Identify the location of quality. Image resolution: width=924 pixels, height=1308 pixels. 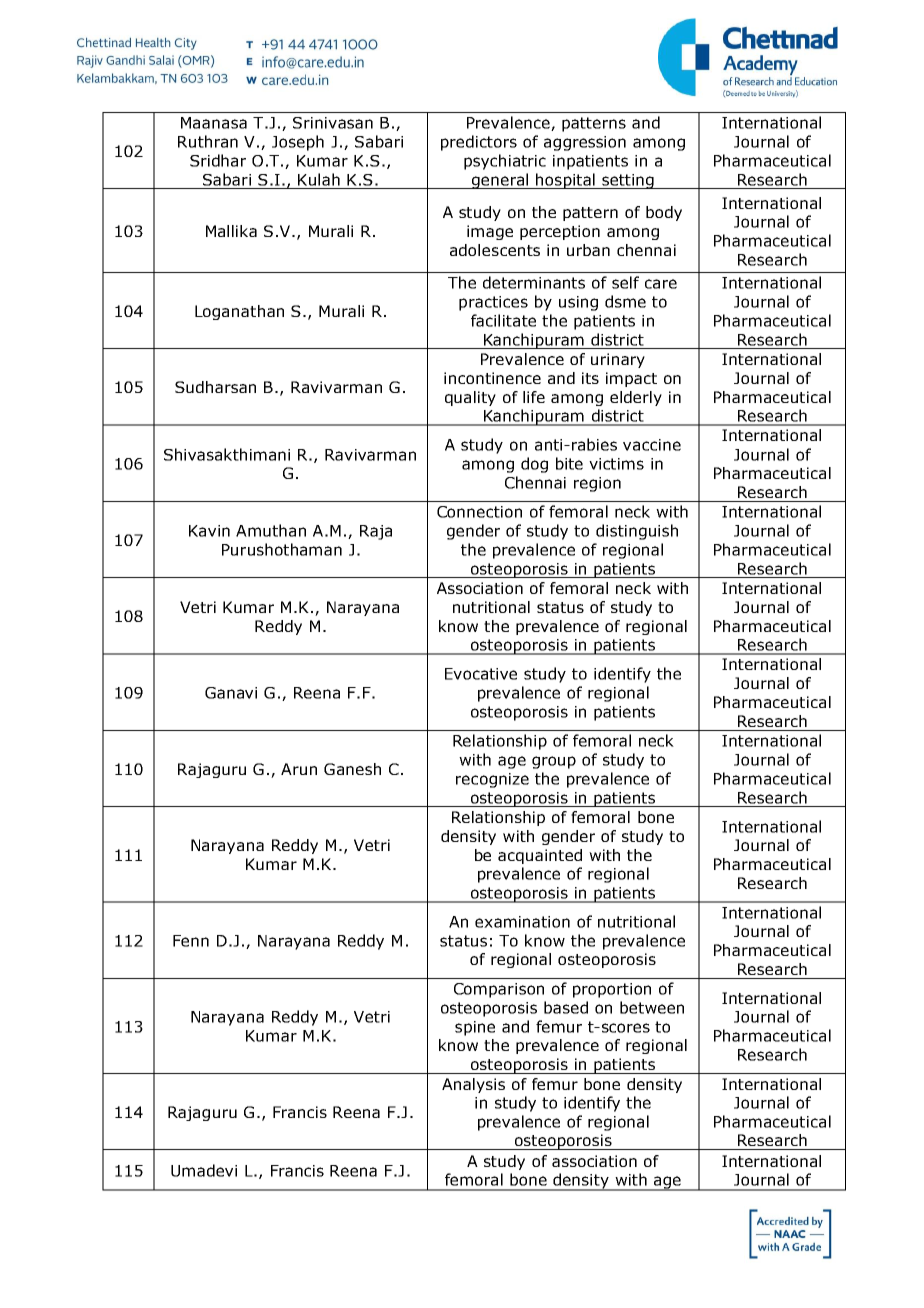
(470, 398).
